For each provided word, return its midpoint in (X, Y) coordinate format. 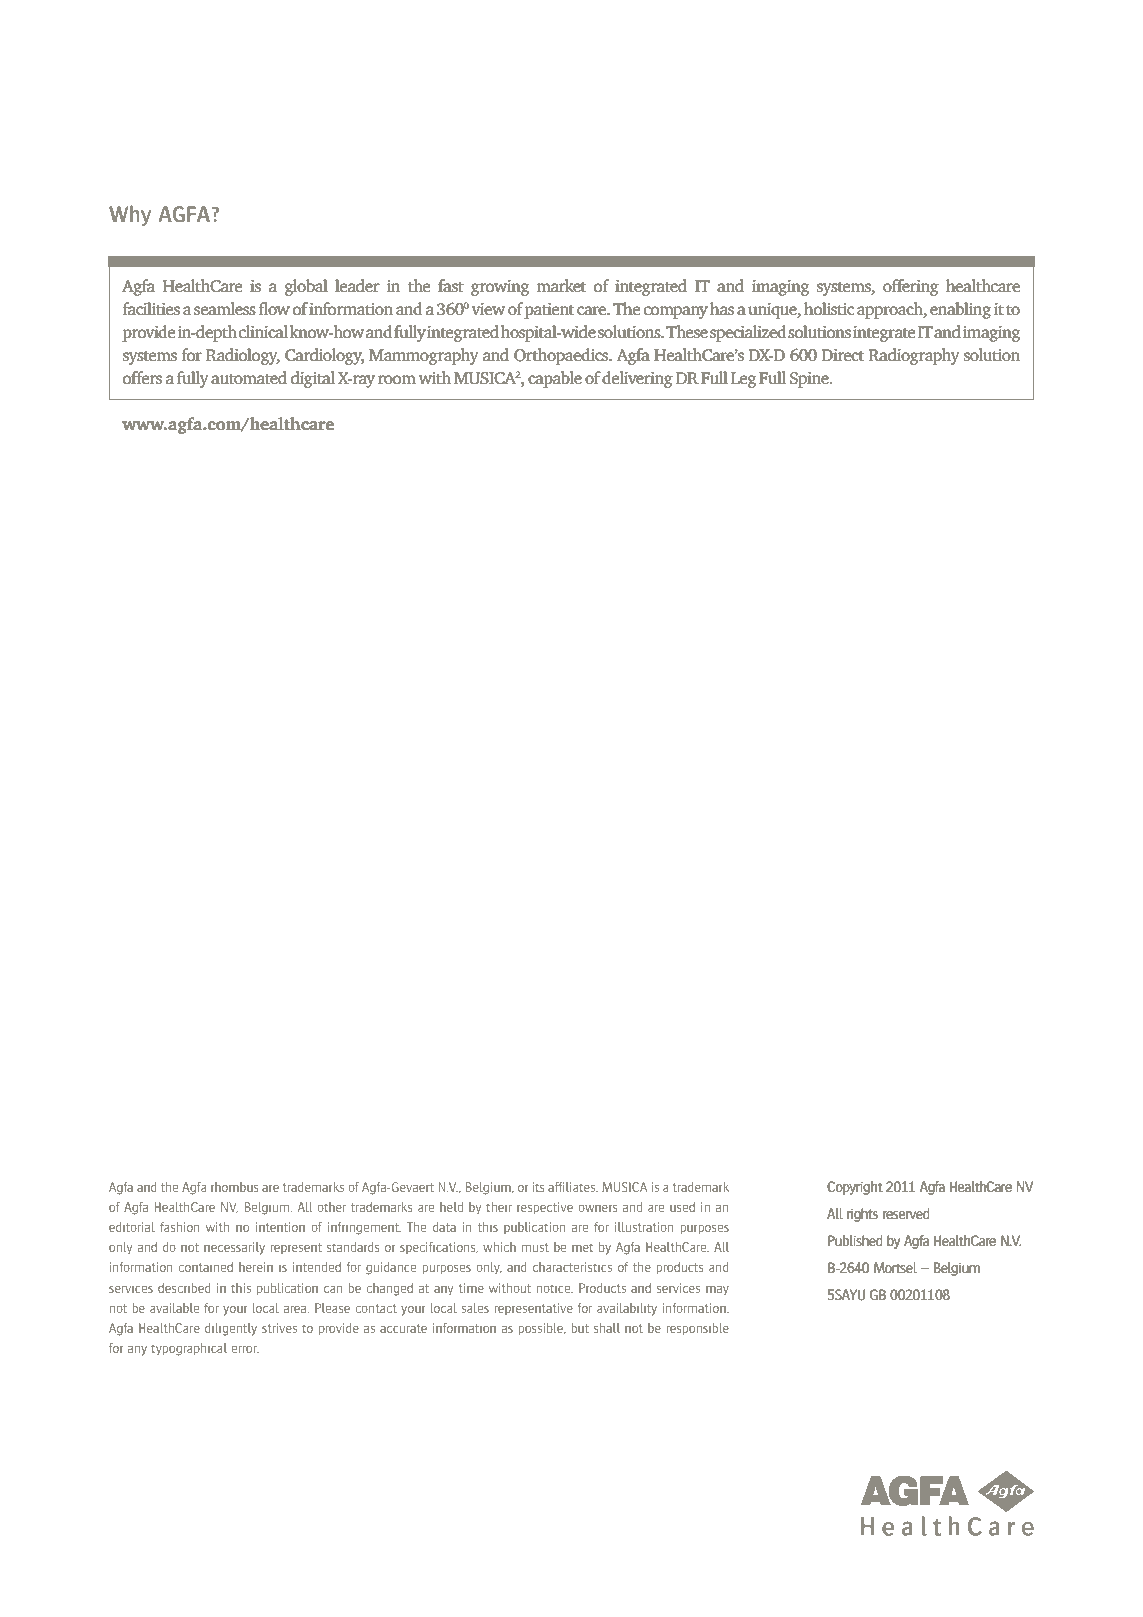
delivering (637, 379)
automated (249, 377)
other (331, 1207)
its (538, 1187)
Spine (810, 380)
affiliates (573, 1187)
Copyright (855, 1188)
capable (555, 379)
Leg (744, 380)
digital (313, 379)
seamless (225, 308)
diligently (231, 1329)
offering (911, 287)
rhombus (234, 1187)
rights (862, 1215)
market (561, 285)
